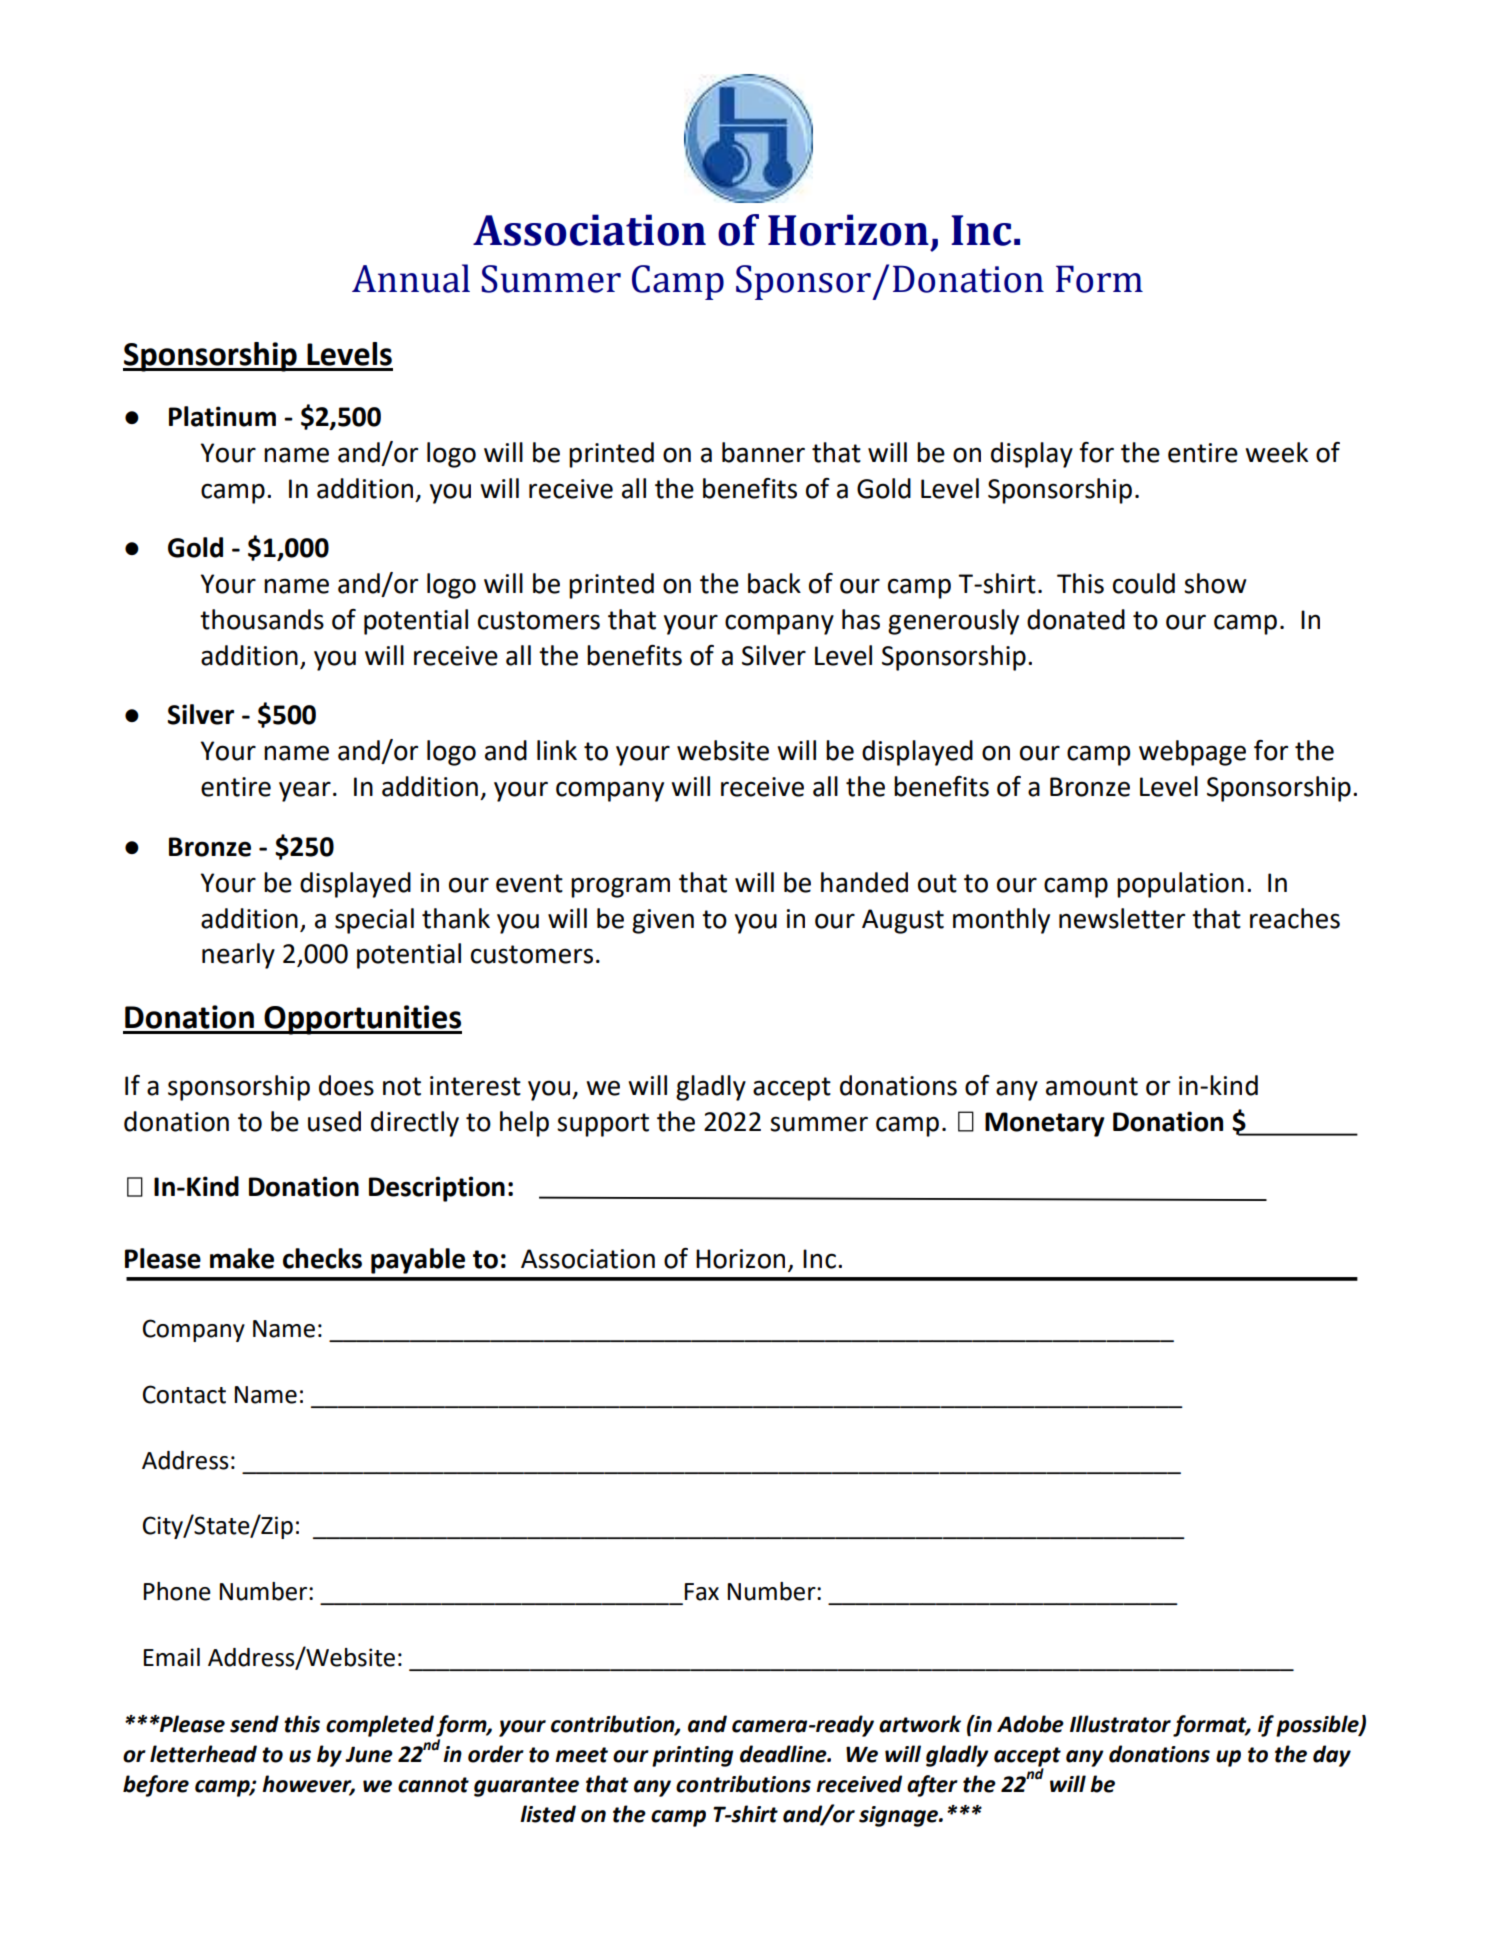 The height and width of the page is (1937, 1497). Describe the element at coordinates (774, 583) in the page. I see `back` at that location.
